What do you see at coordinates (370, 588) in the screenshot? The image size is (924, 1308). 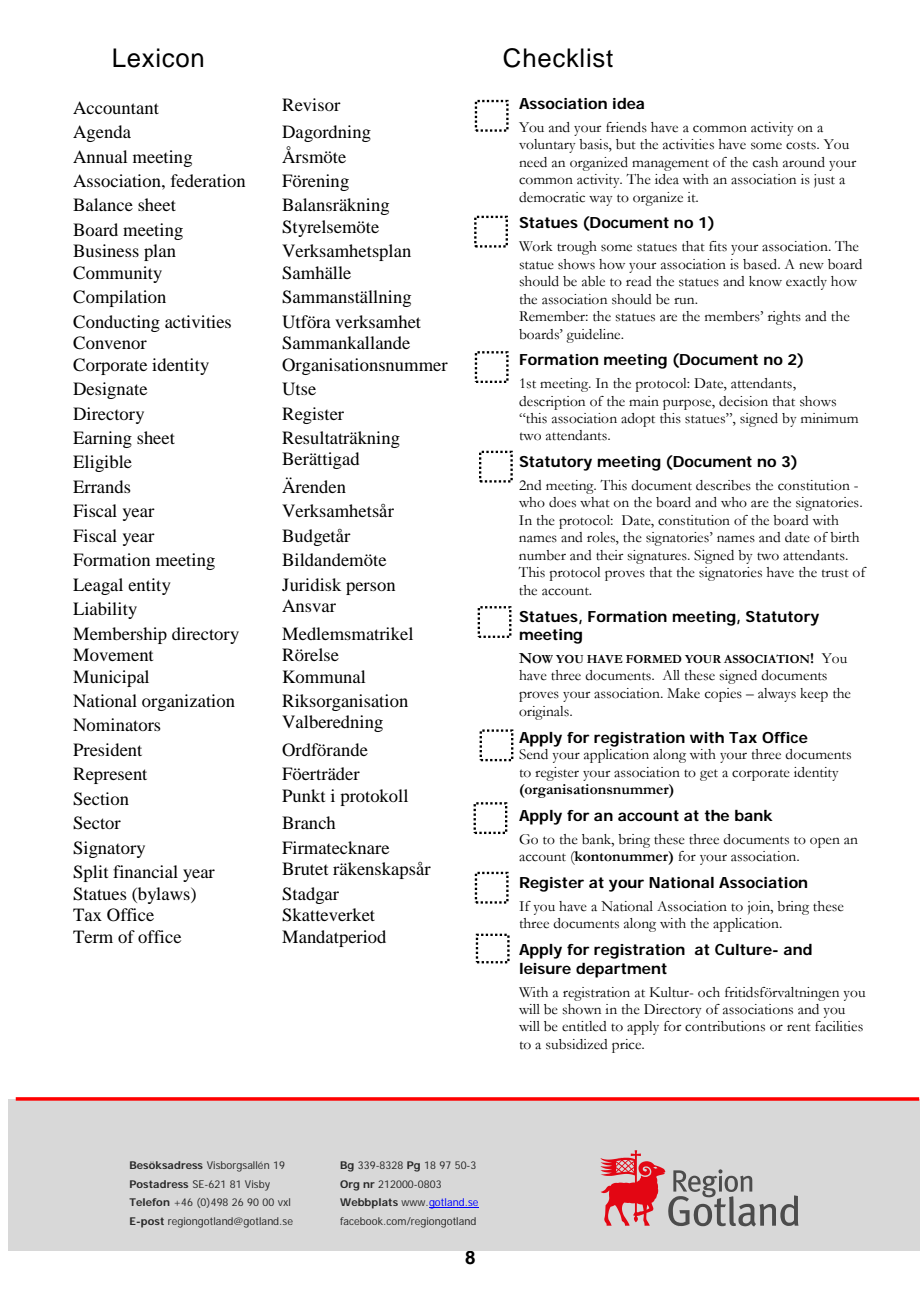 I see `person` at bounding box center [370, 588].
